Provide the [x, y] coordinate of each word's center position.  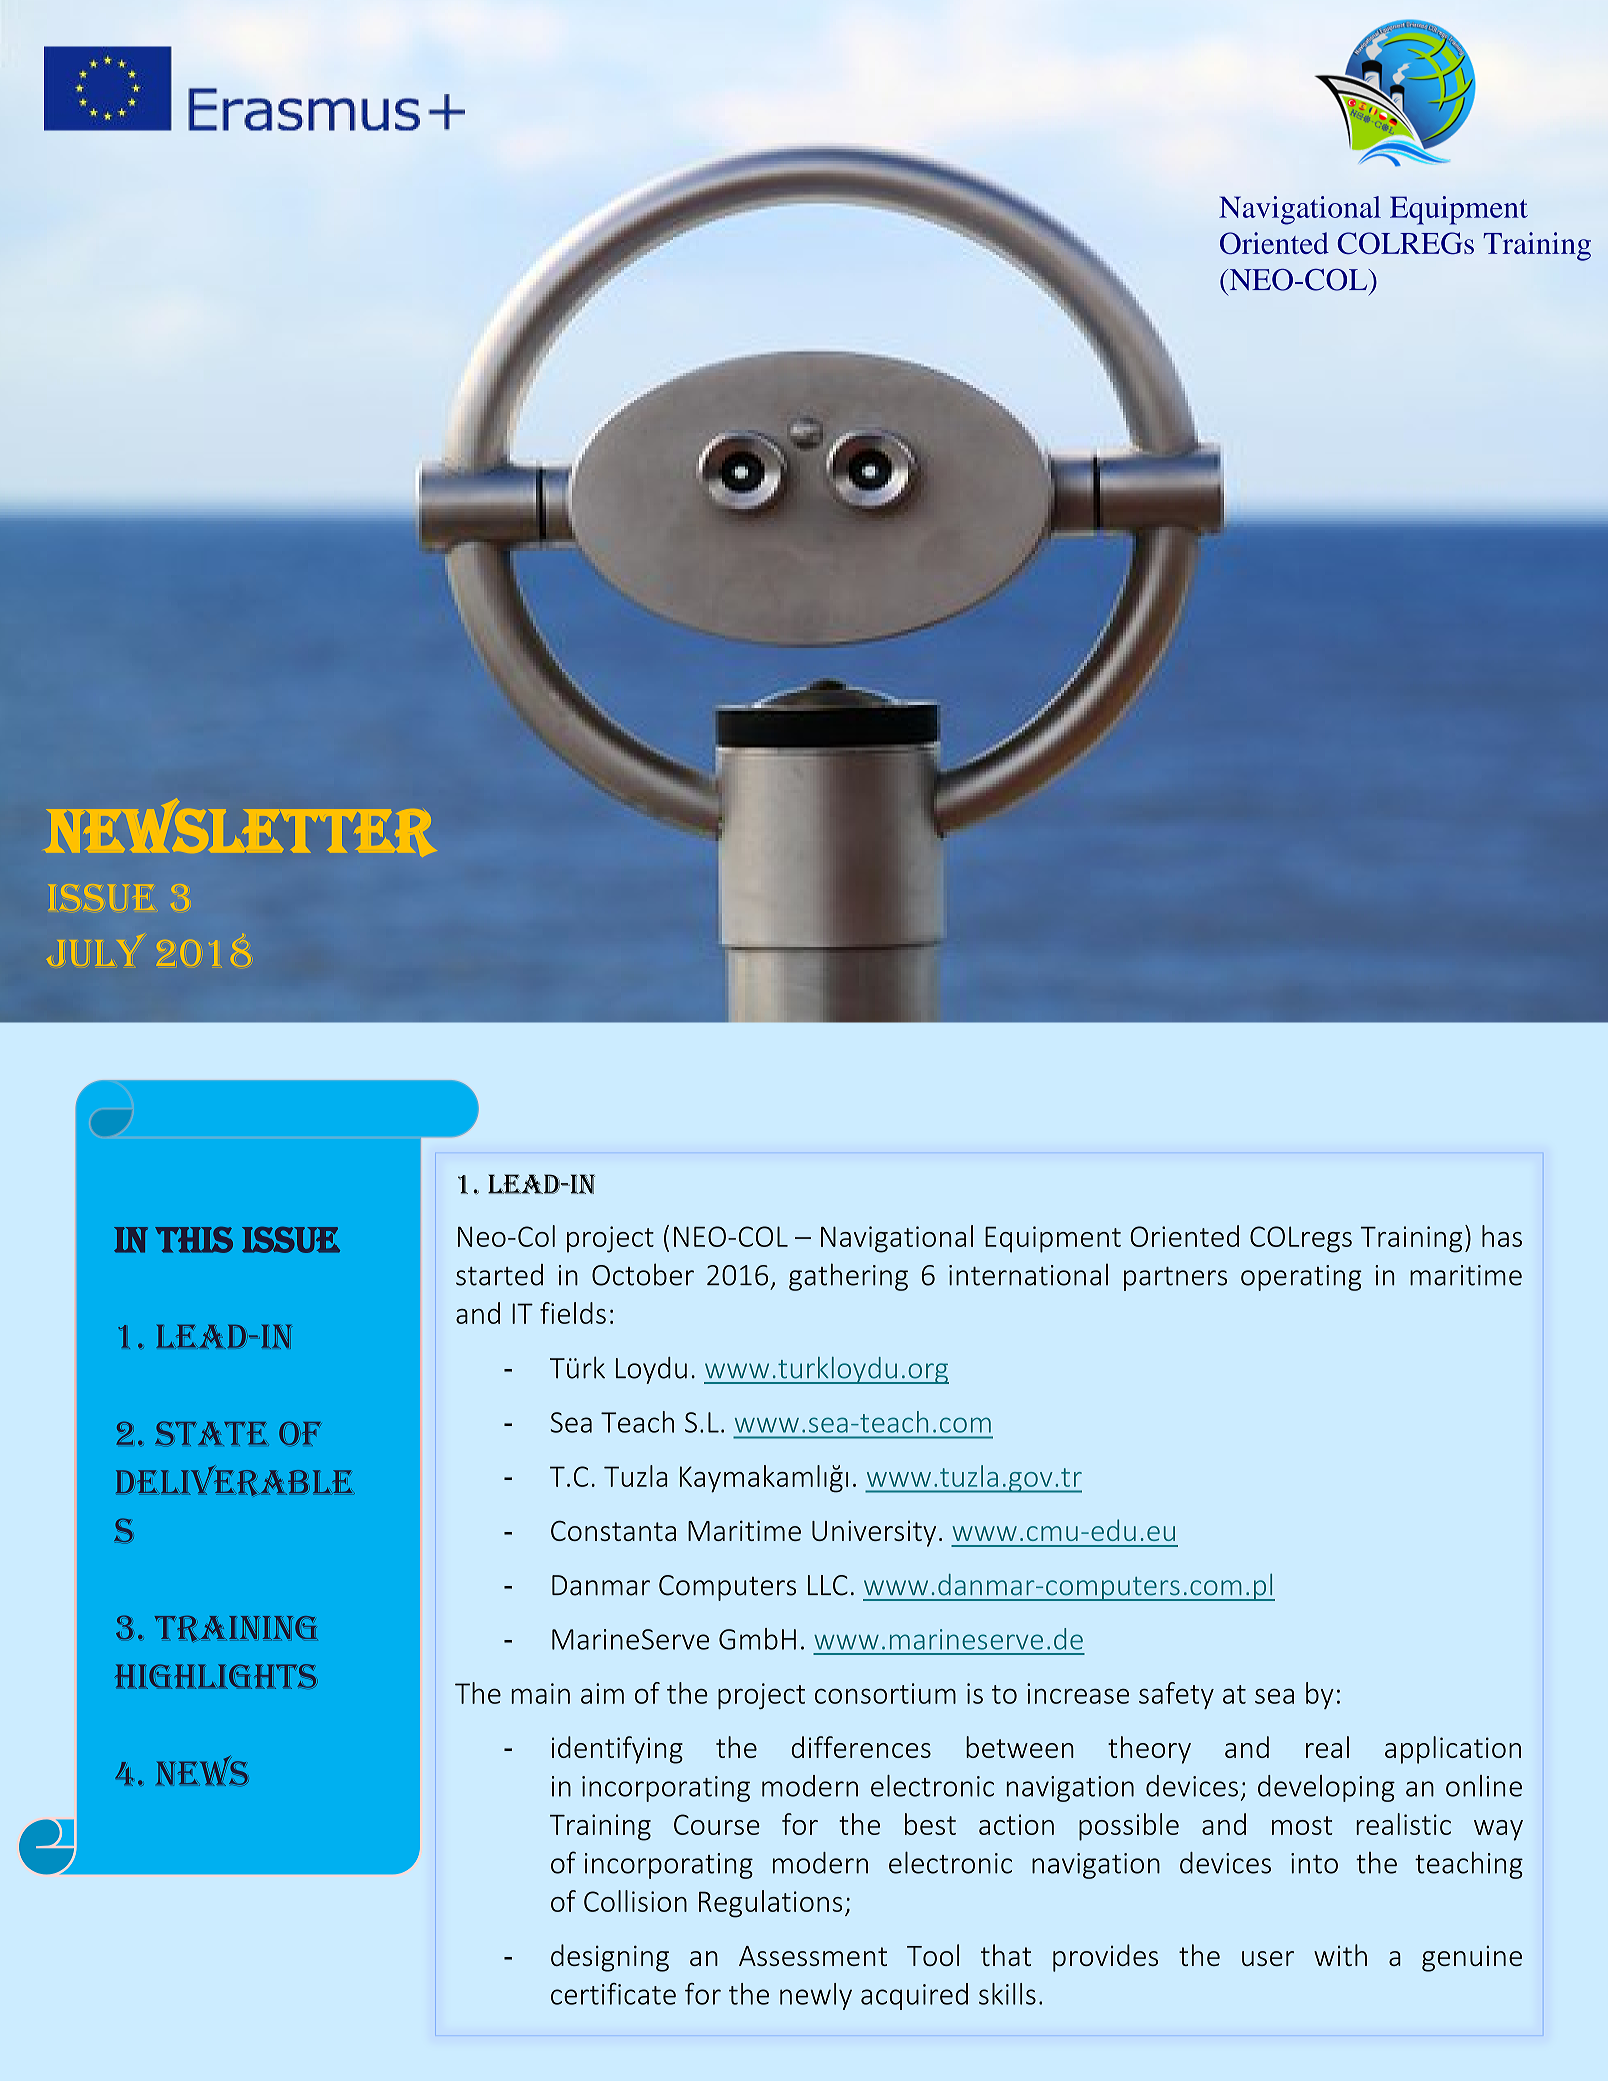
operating [1301, 1278]
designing [610, 1958]
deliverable [235, 1480]
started [499, 1275]
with [1340, 1955]
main [540, 1693]
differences [861, 1747]
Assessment [813, 1956]
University [874, 1533]
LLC [828, 1585]
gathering [848, 1277]
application [1453, 1750]
